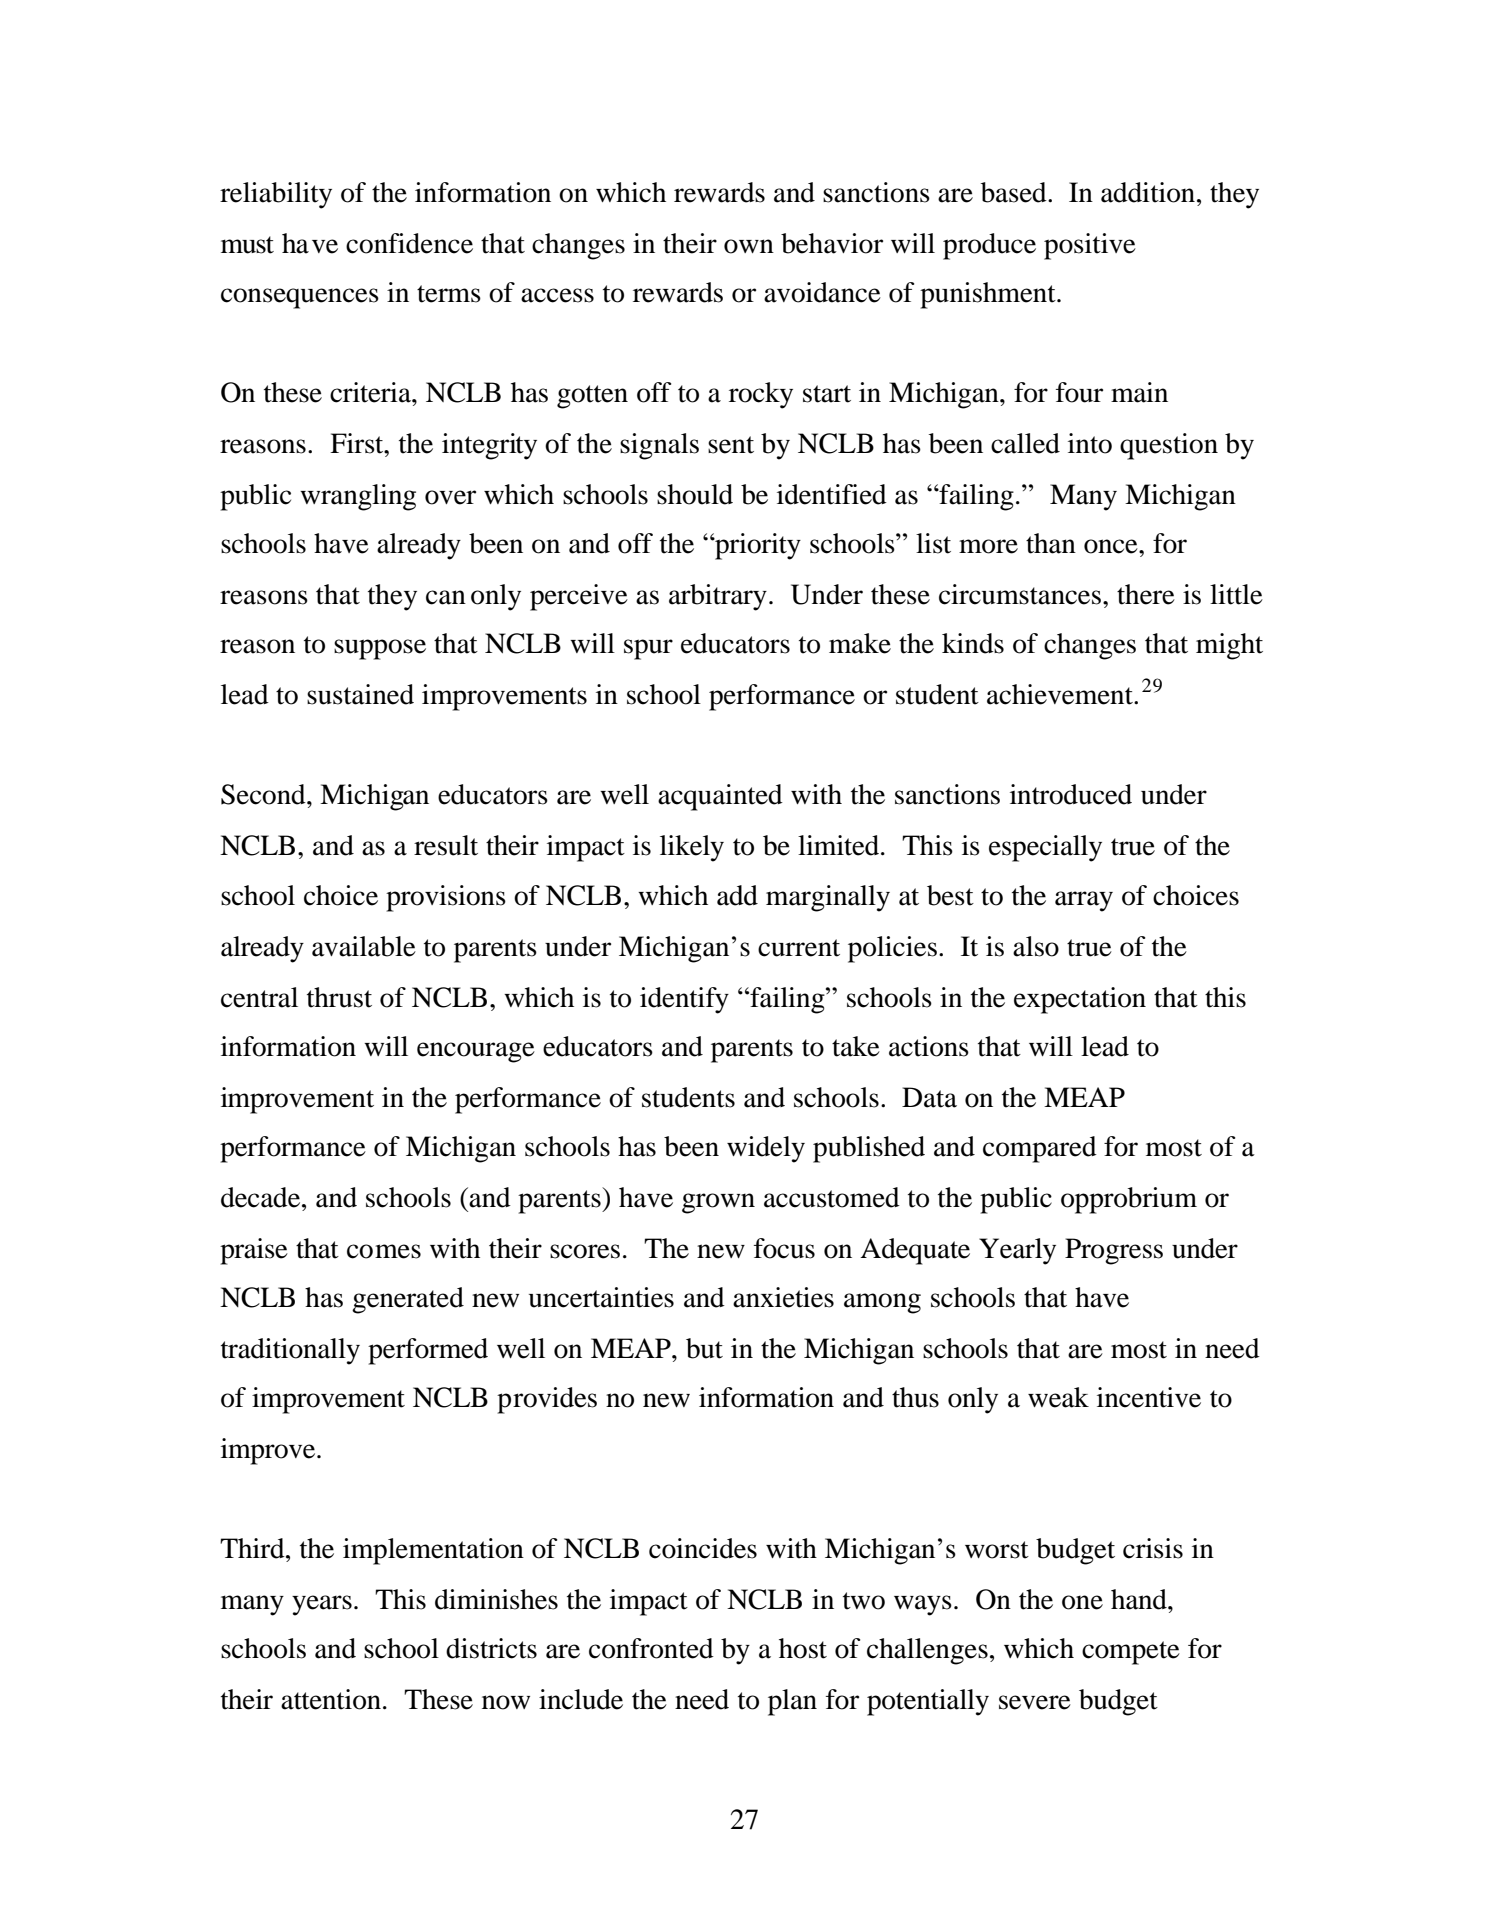  I want to click on behavior, so click(832, 243).
